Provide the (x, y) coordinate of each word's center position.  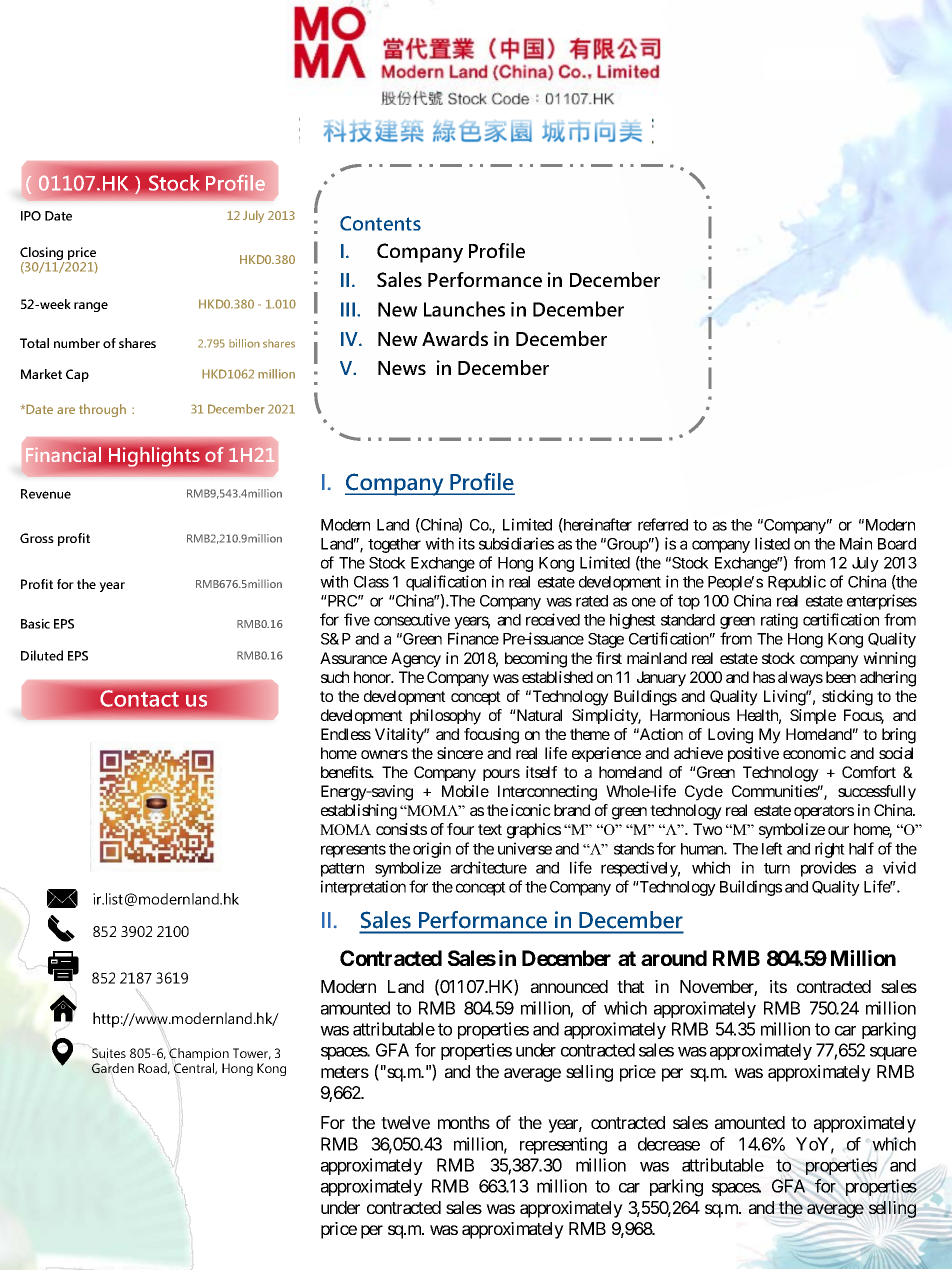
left (772, 848)
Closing (42, 255)
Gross (37, 538)
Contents (380, 223)
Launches (464, 309)
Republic (797, 583)
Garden (113, 1068)
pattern (342, 870)
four (460, 829)
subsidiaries (516, 543)
